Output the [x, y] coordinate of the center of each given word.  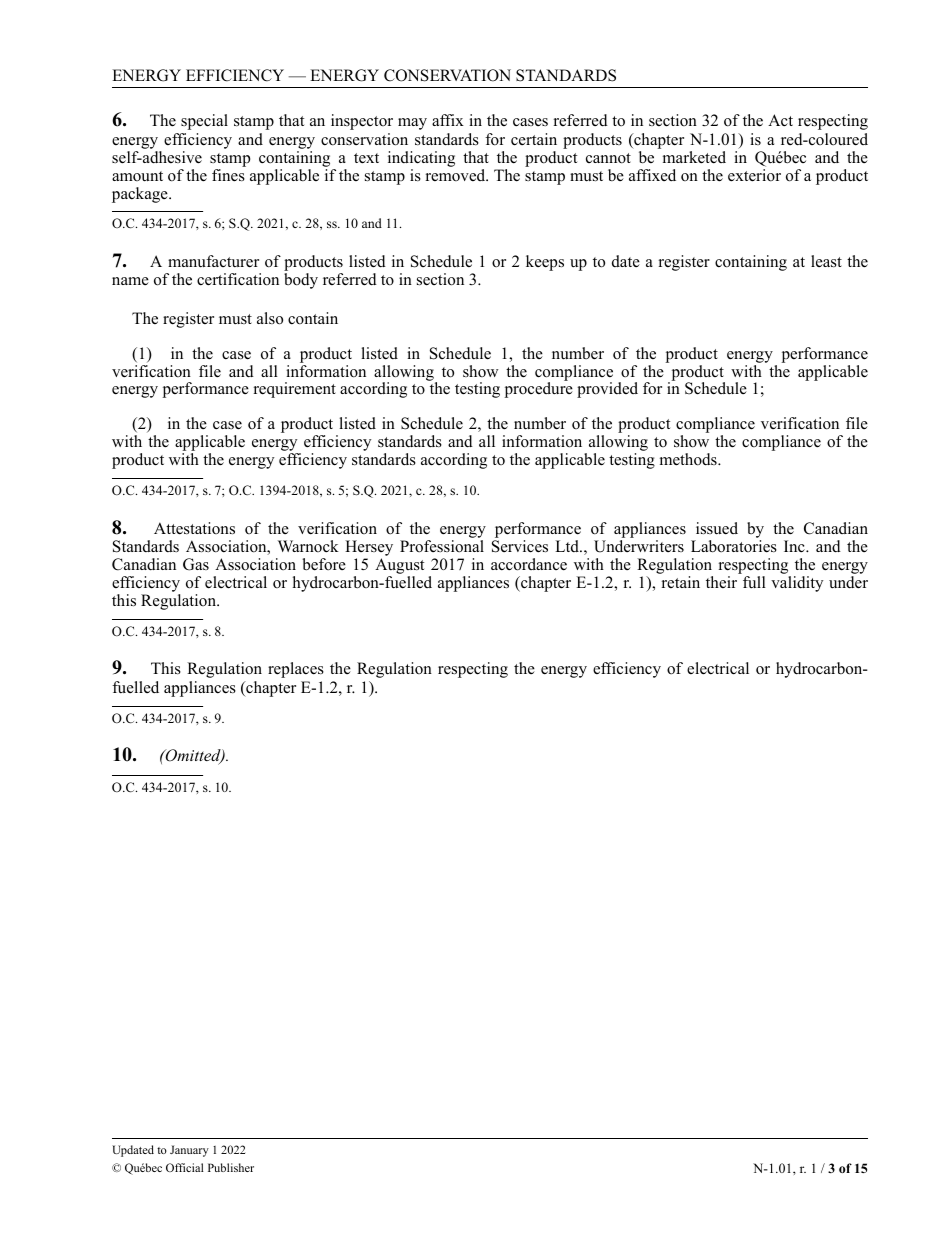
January [189, 1151]
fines [228, 175]
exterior [754, 175]
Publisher [231, 1167]
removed [457, 175]
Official [185, 1167]
